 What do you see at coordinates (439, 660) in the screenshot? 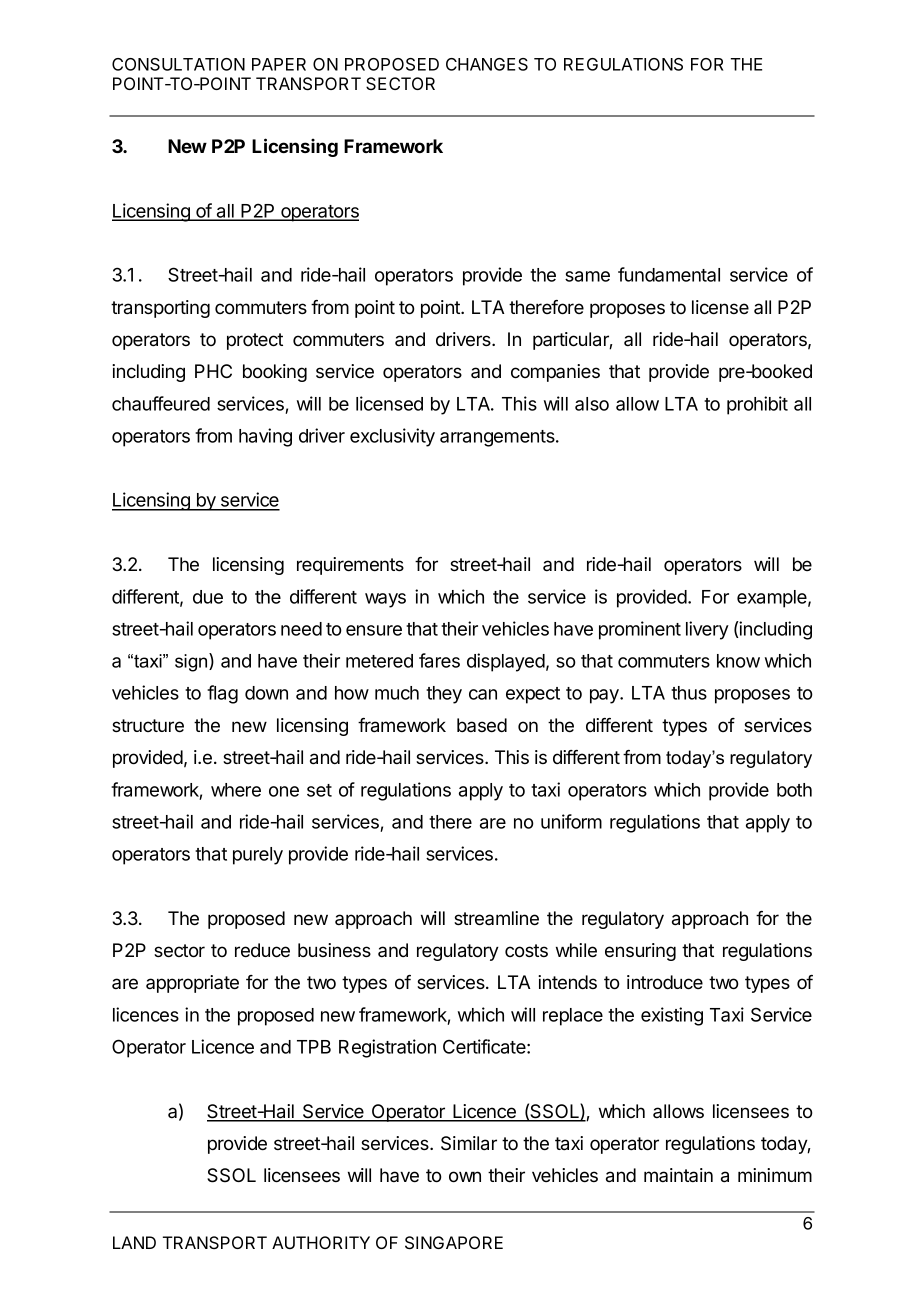
I see `fares` at bounding box center [439, 660].
